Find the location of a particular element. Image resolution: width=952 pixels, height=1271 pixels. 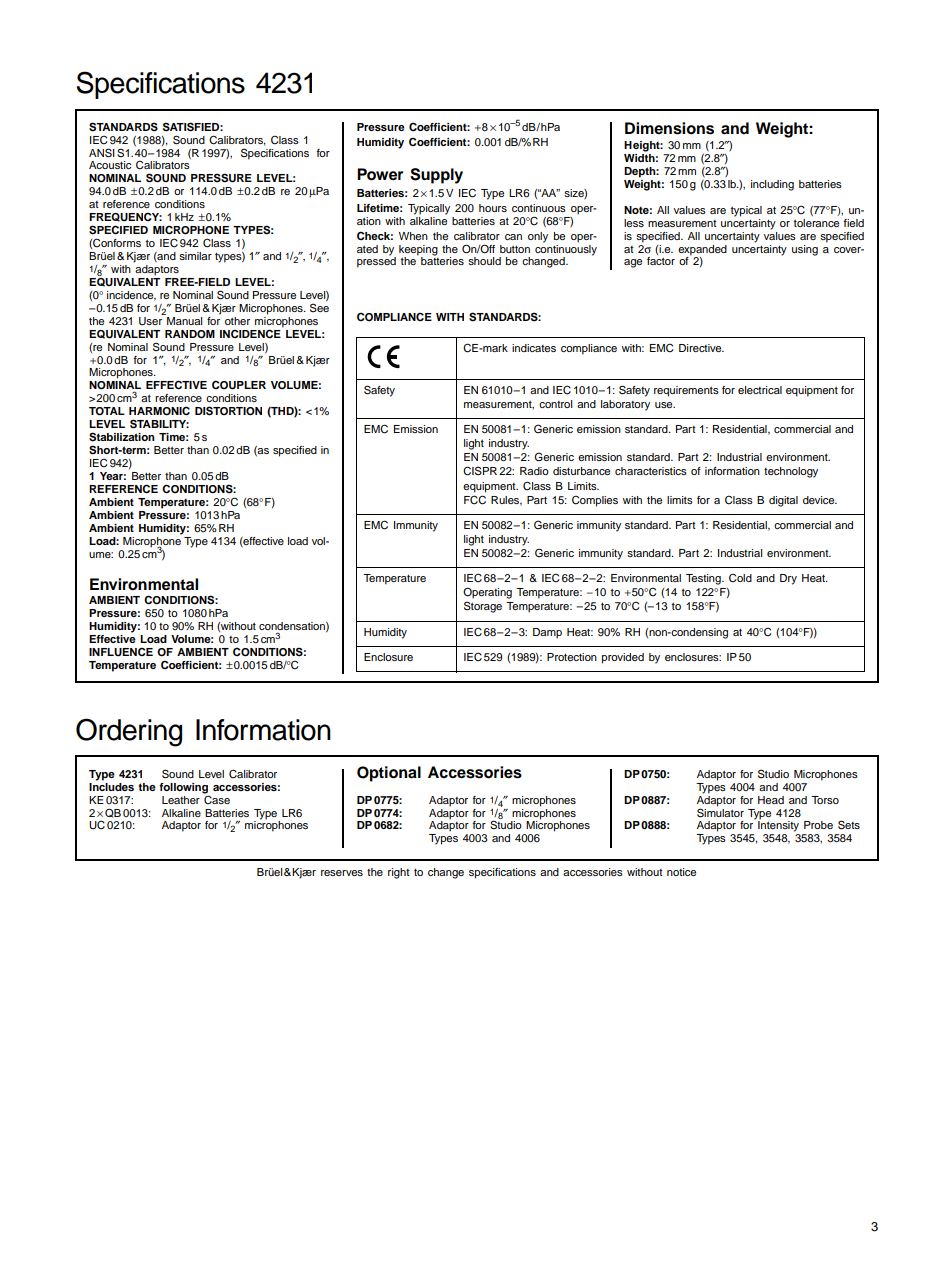

including is located at coordinates (772, 185).
